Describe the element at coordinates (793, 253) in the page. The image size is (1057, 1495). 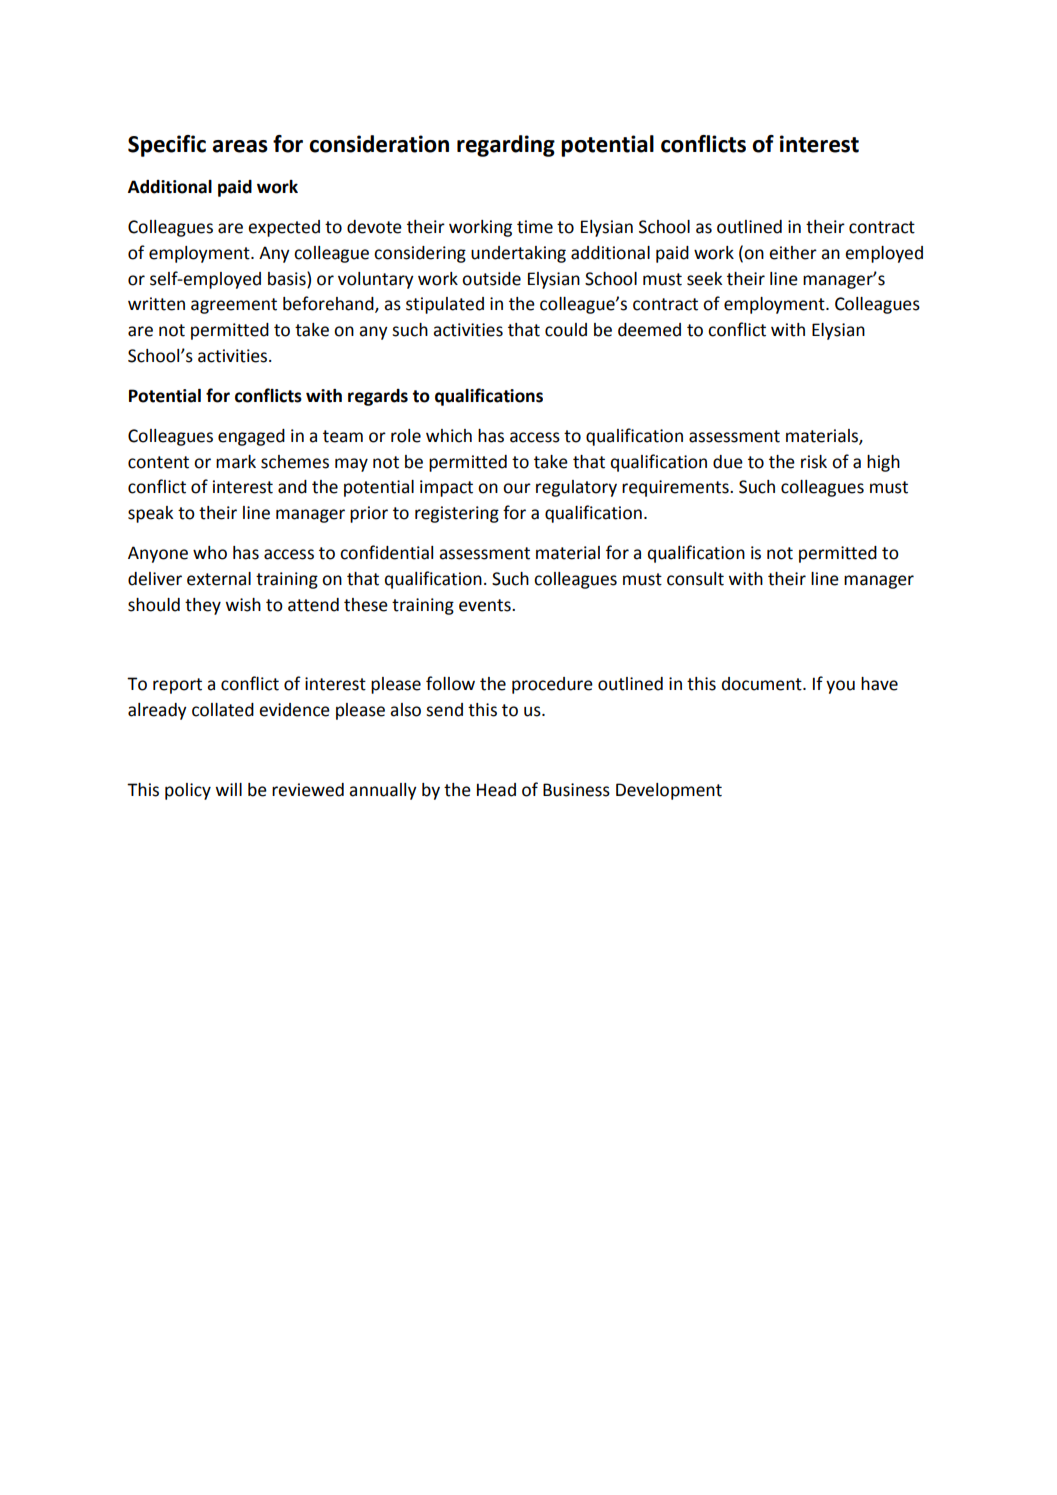
I see `either` at that location.
